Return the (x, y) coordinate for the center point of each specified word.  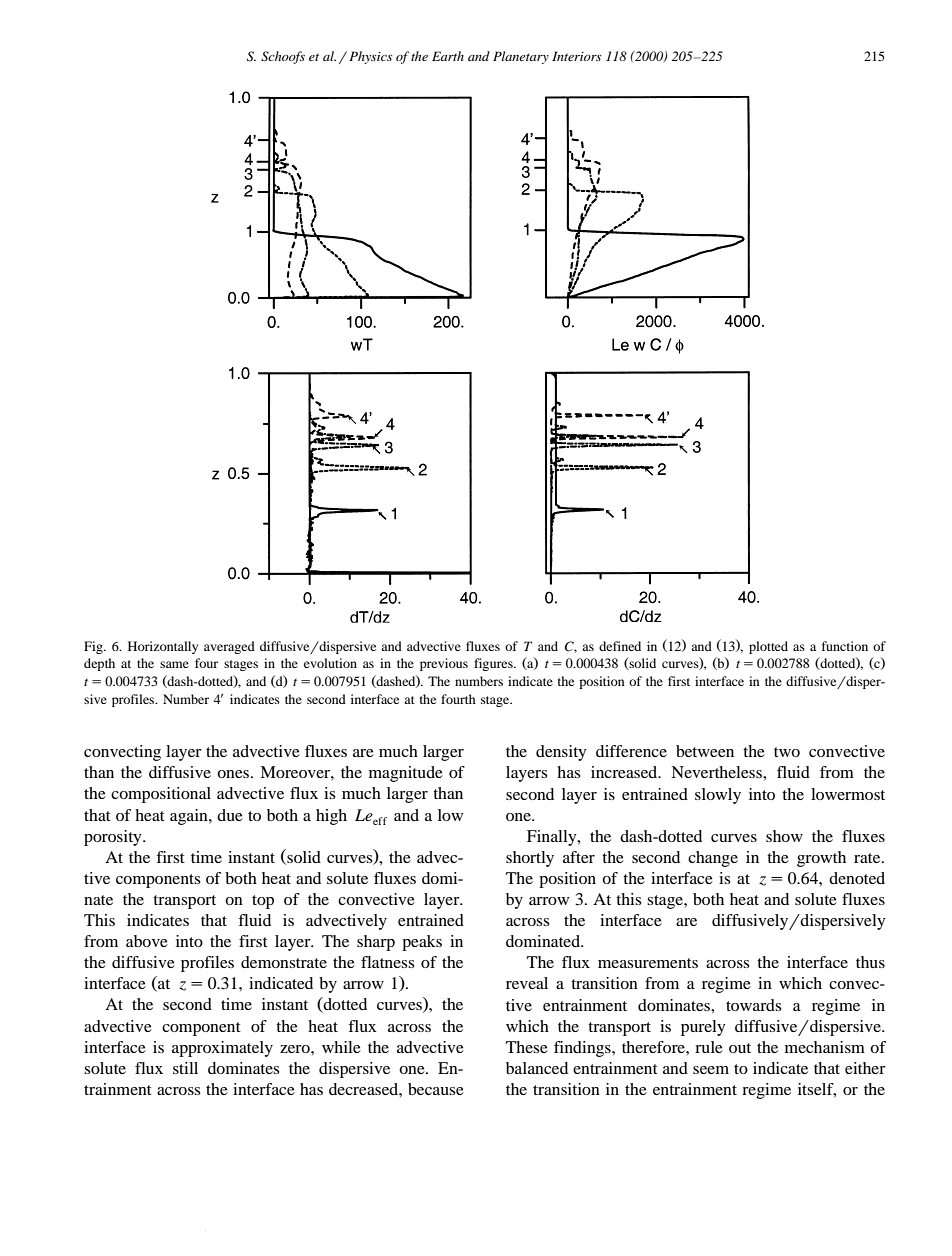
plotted (768, 647)
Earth (448, 56)
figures (494, 664)
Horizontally (163, 647)
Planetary (521, 57)
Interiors (576, 56)
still (185, 1068)
